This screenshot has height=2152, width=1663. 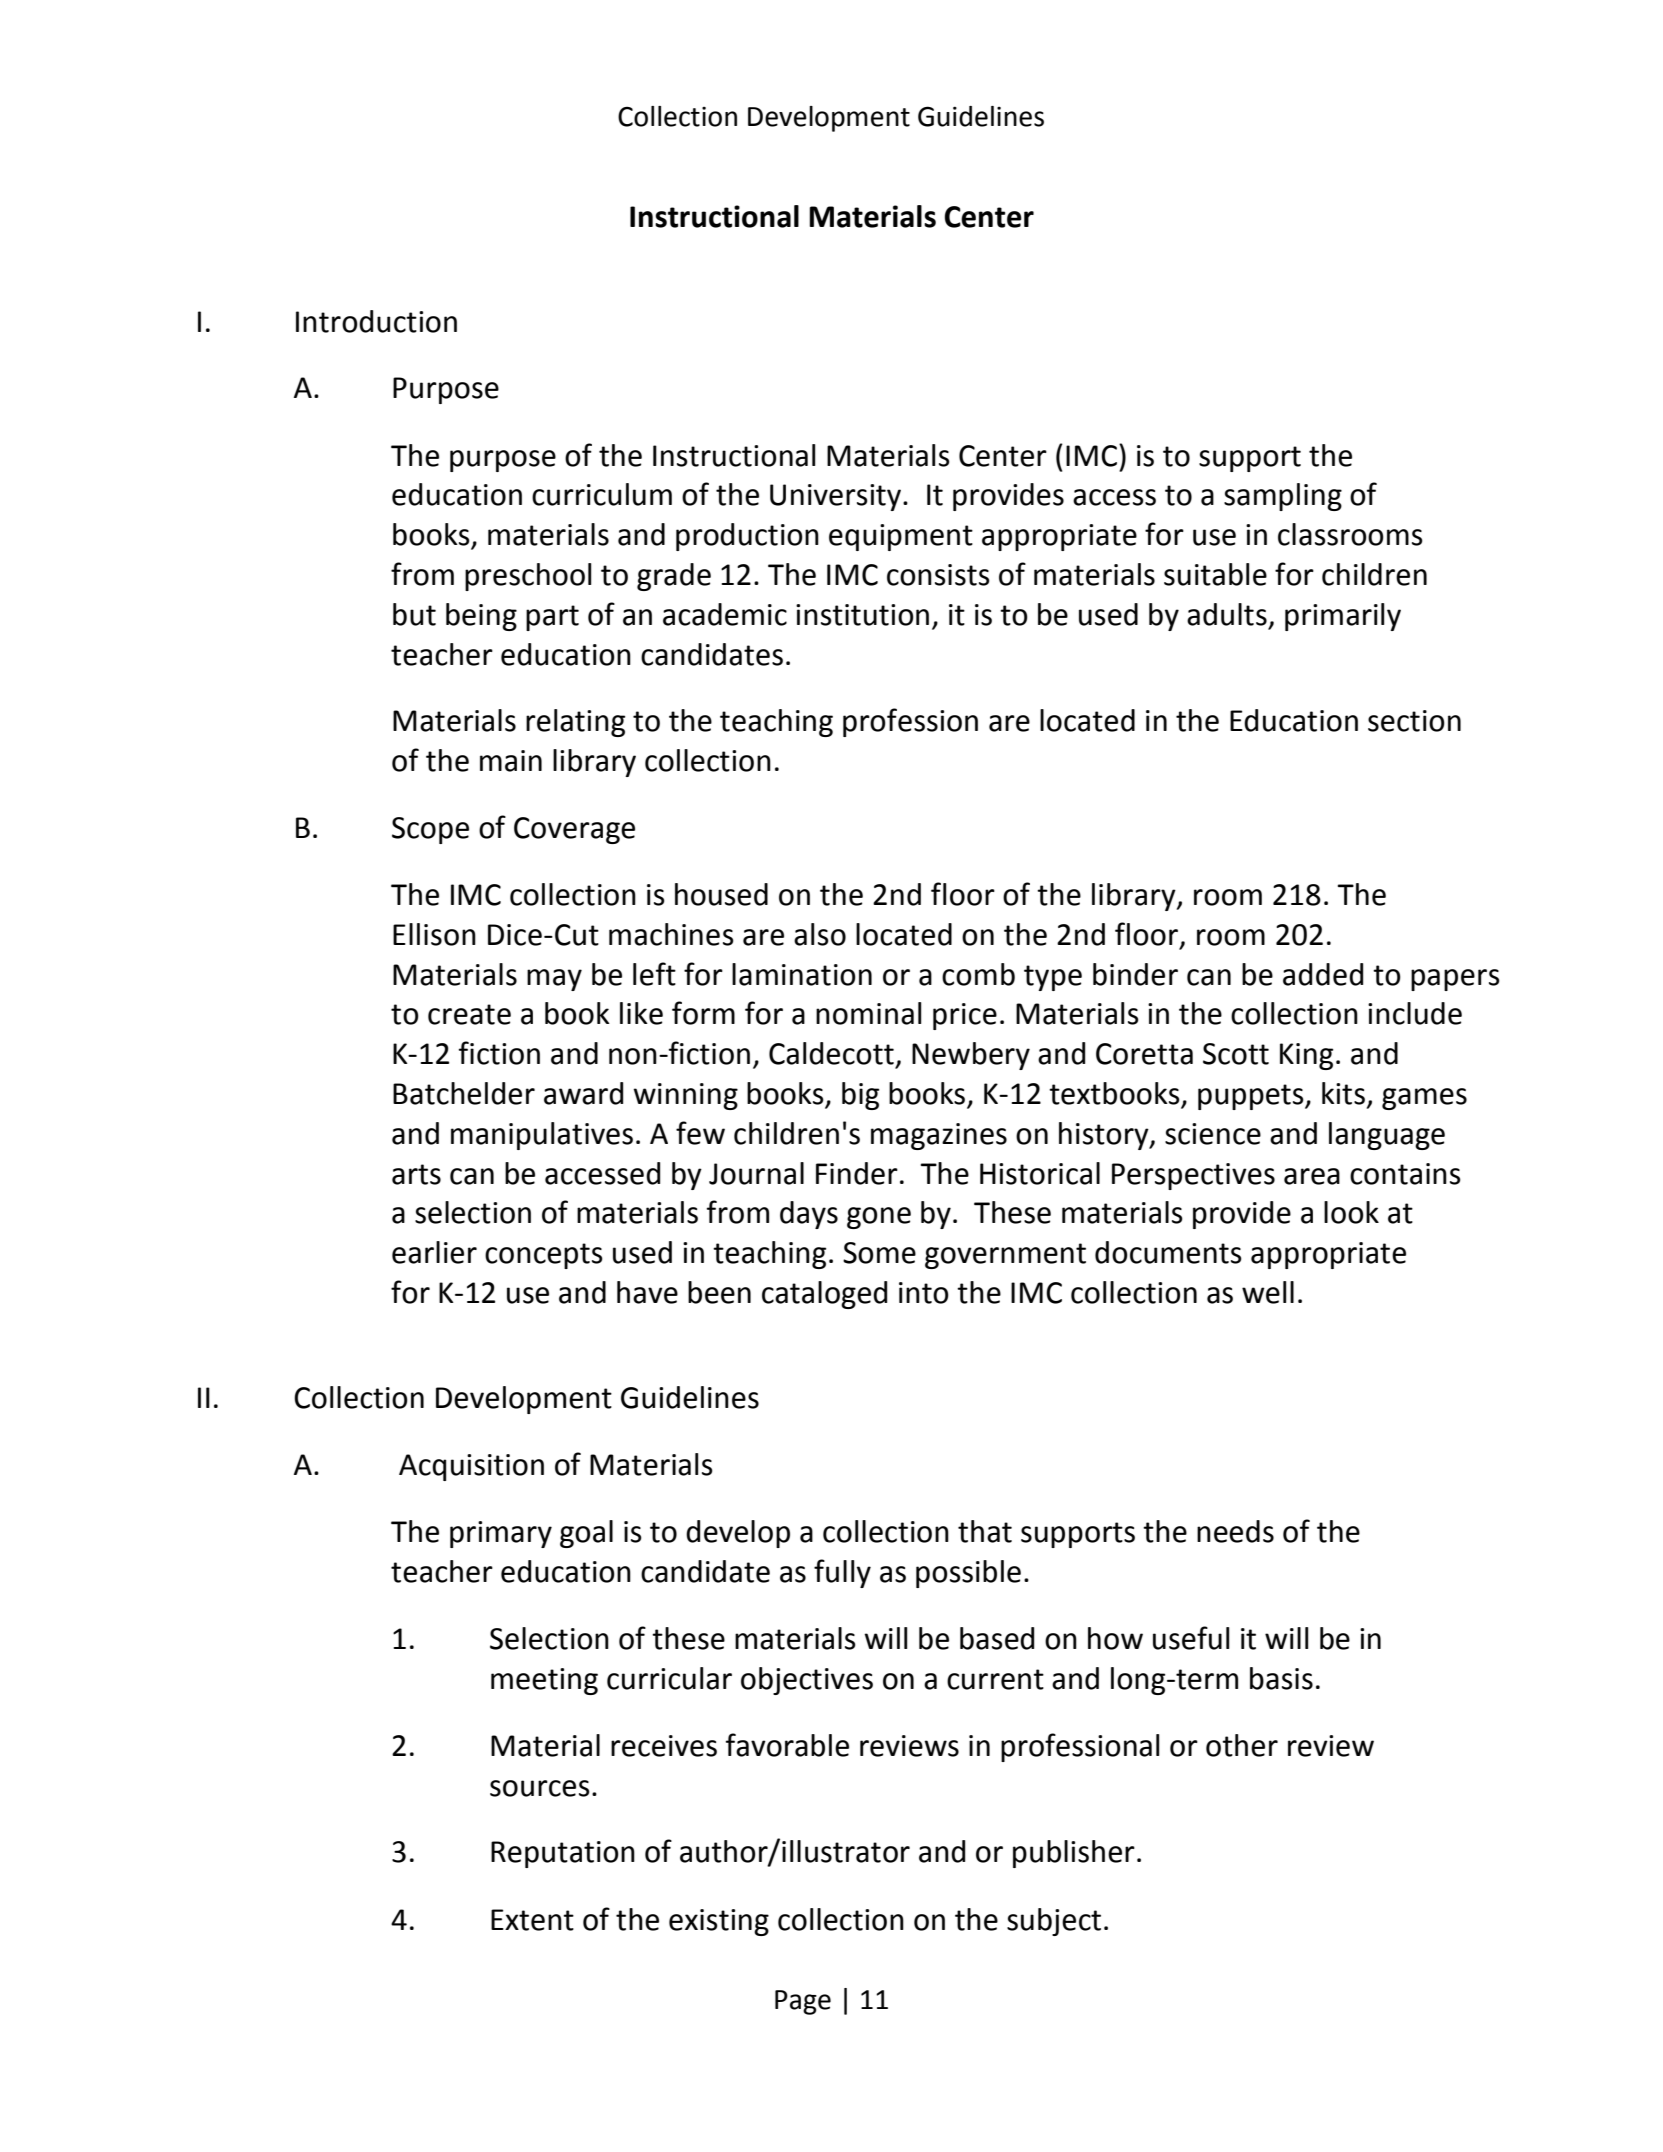 What do you see at coordinates (376, 321) in the screenshot?
I see `Introduction` at bounding box center [376, 321].
